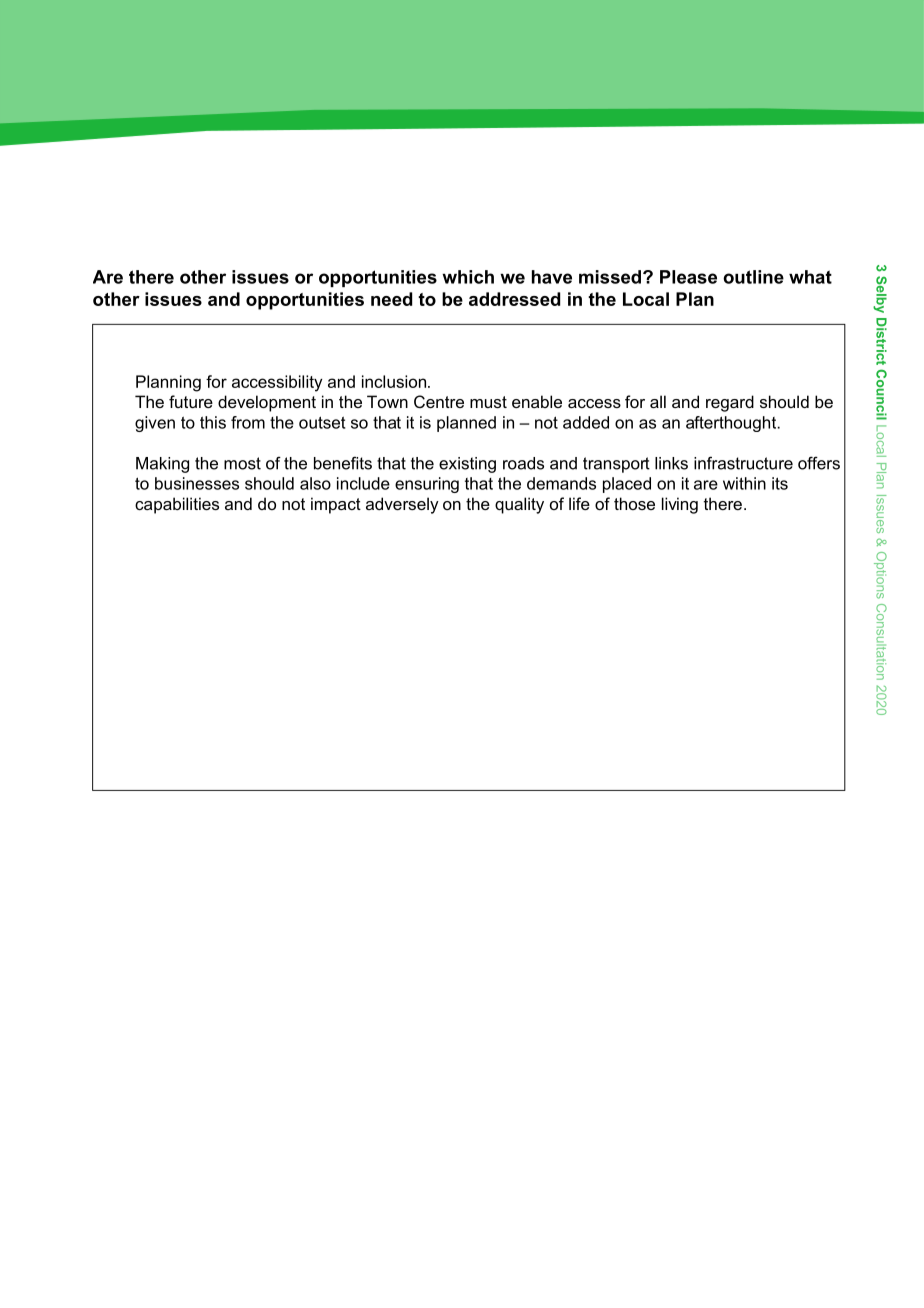 The image size is (924, 1308). I want to click on roads, so click(523, 463).
